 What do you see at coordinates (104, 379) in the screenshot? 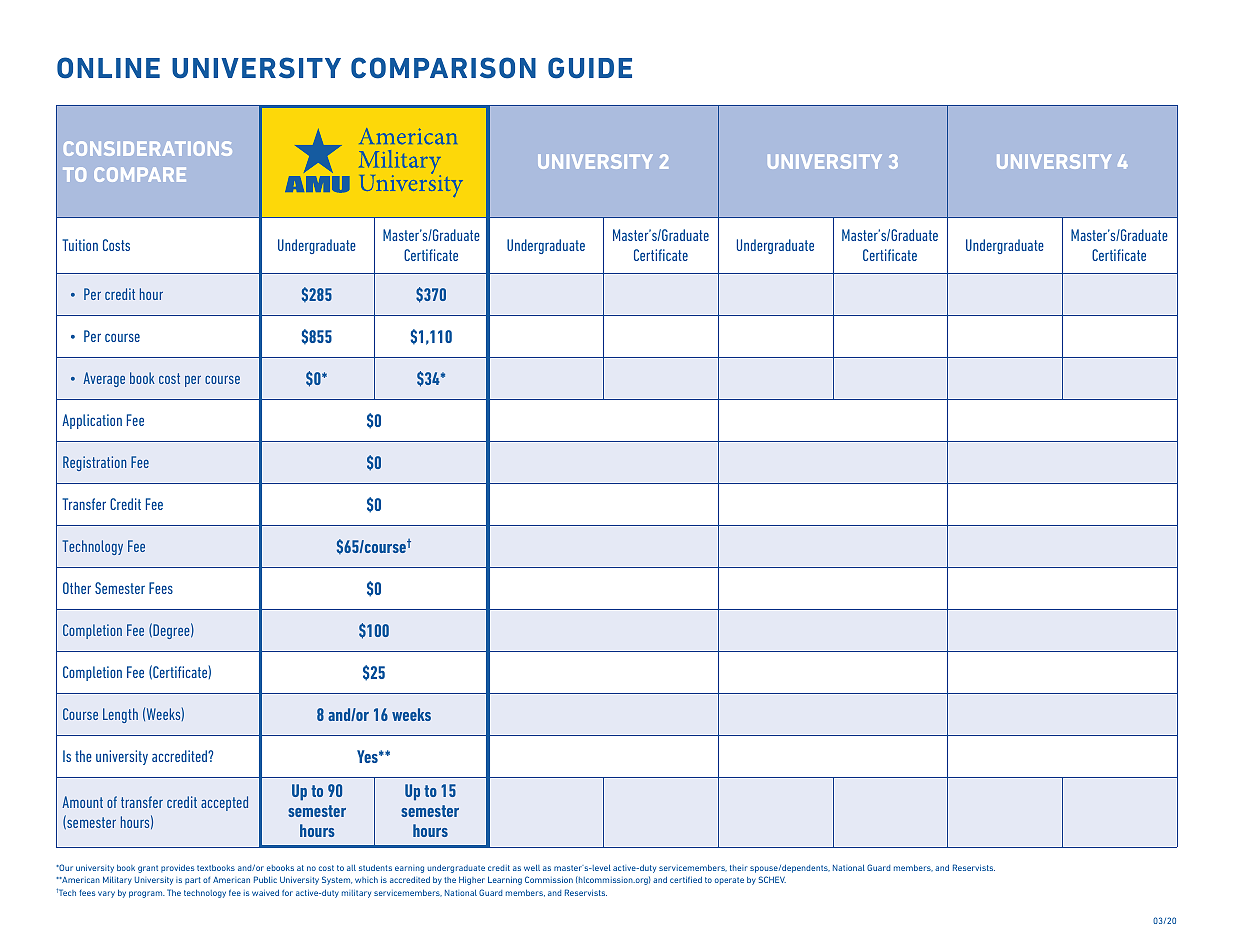
I see `Average` at bounding box center [104, 379].
